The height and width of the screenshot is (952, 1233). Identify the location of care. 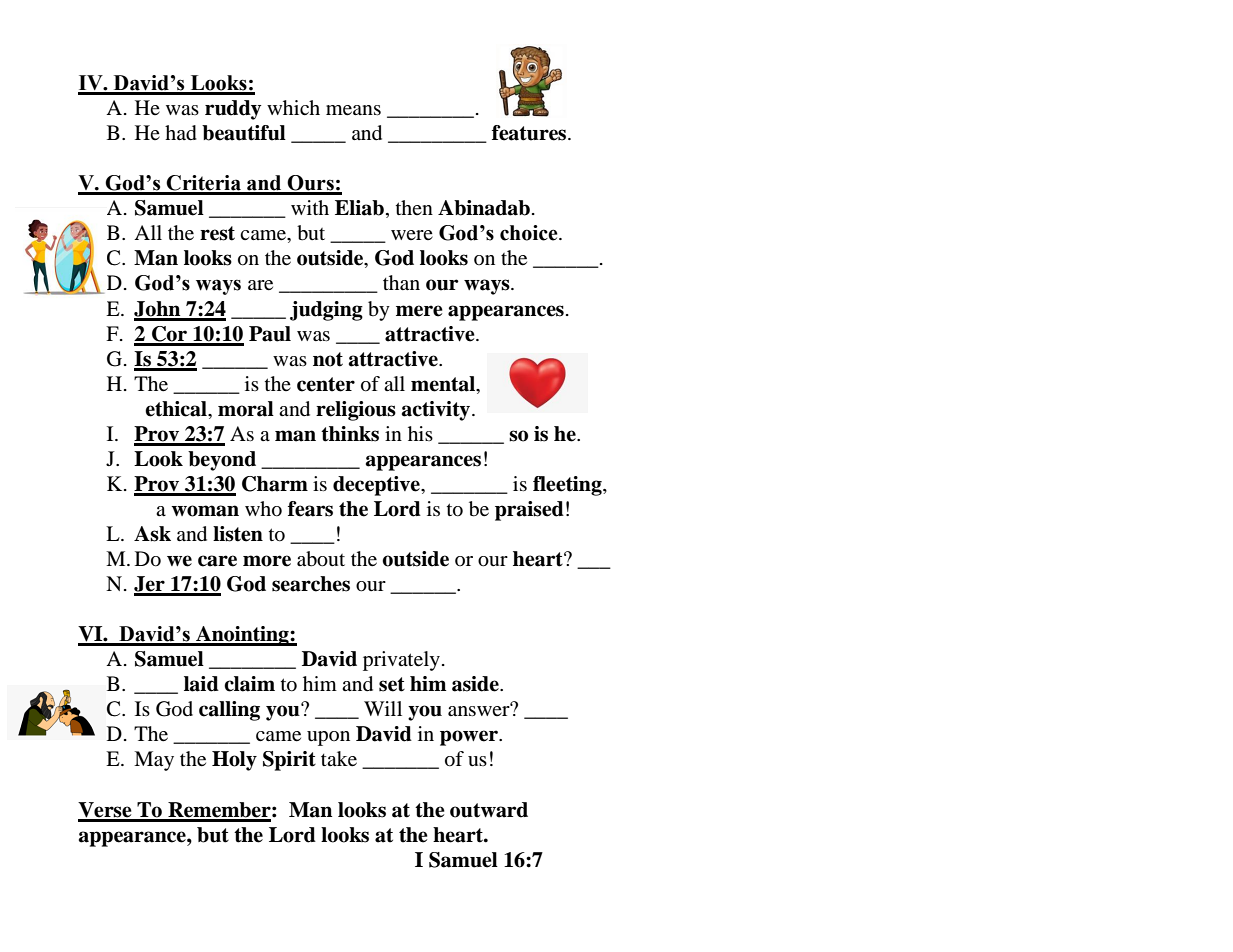
(217, 561).
